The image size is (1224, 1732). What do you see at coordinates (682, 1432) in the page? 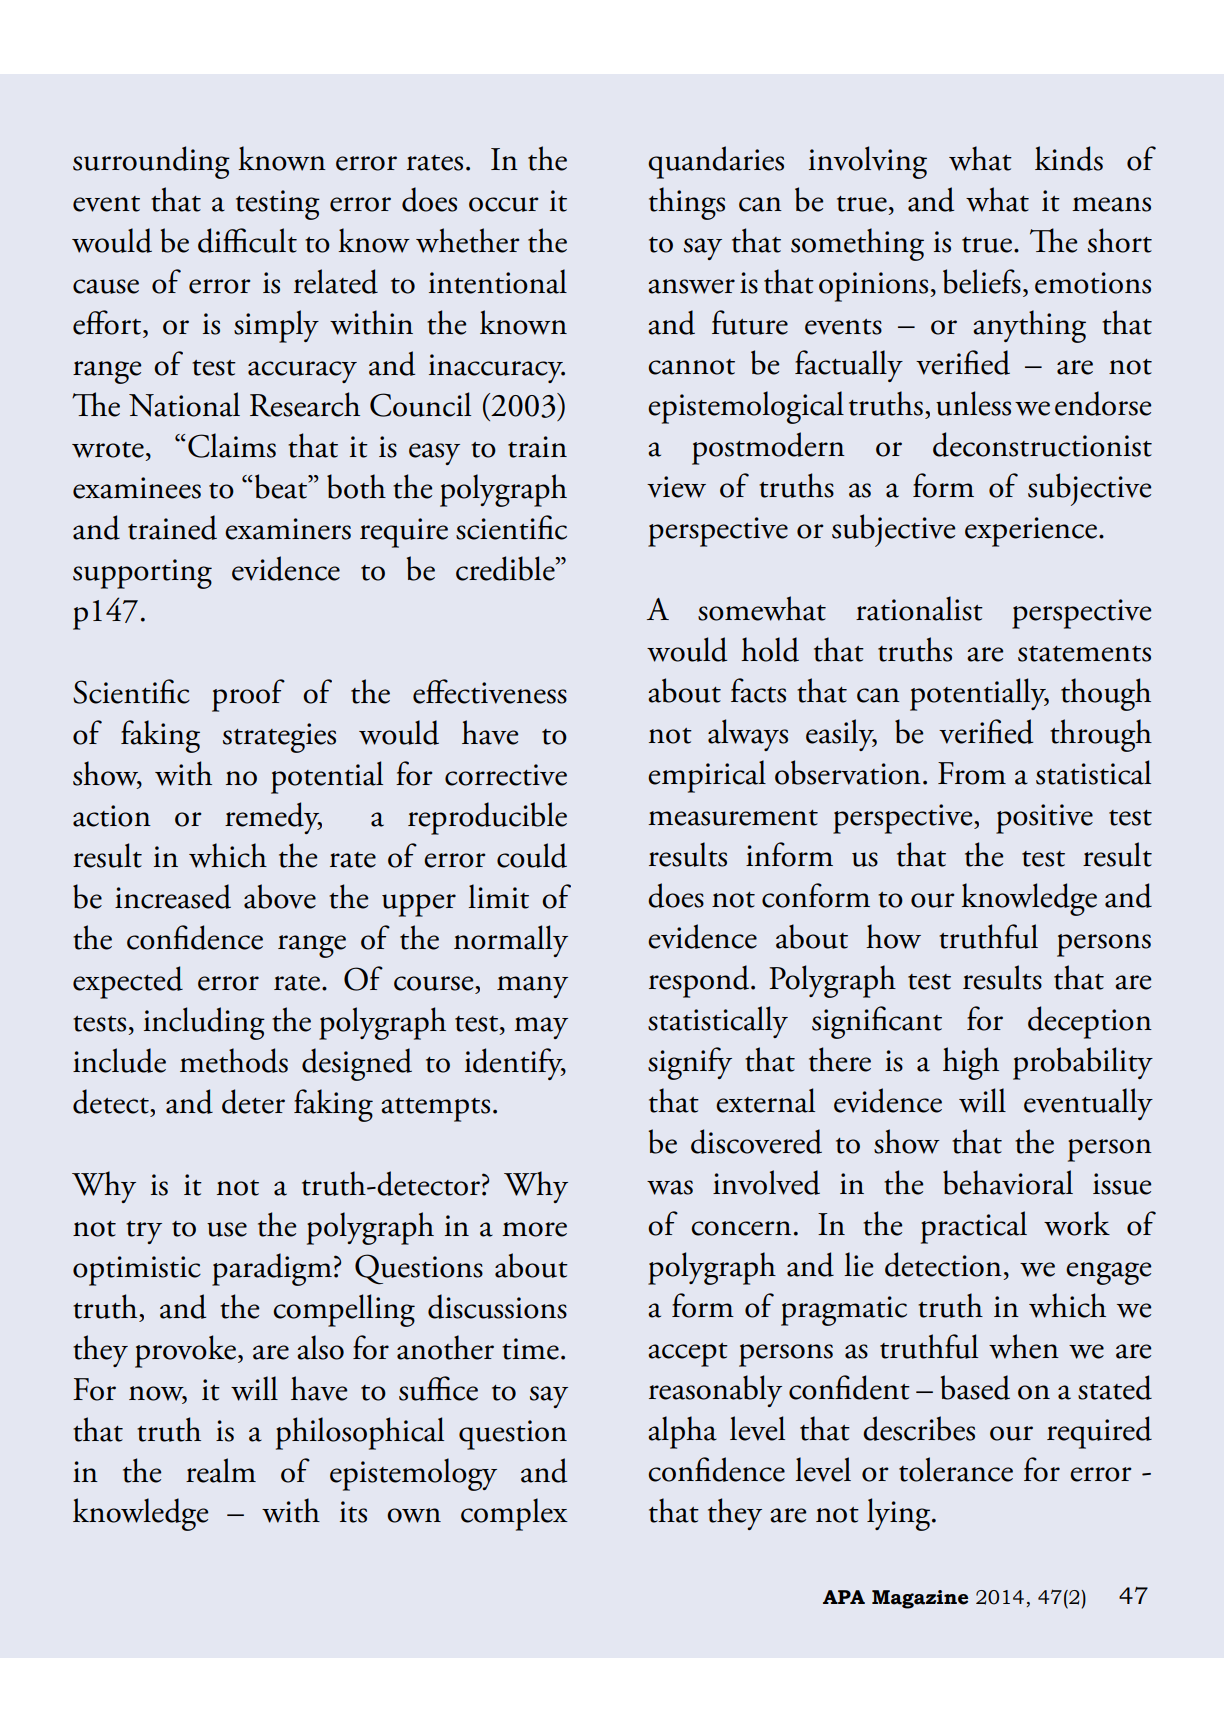
I see `alpha` at bounding box center [682, 1432].
